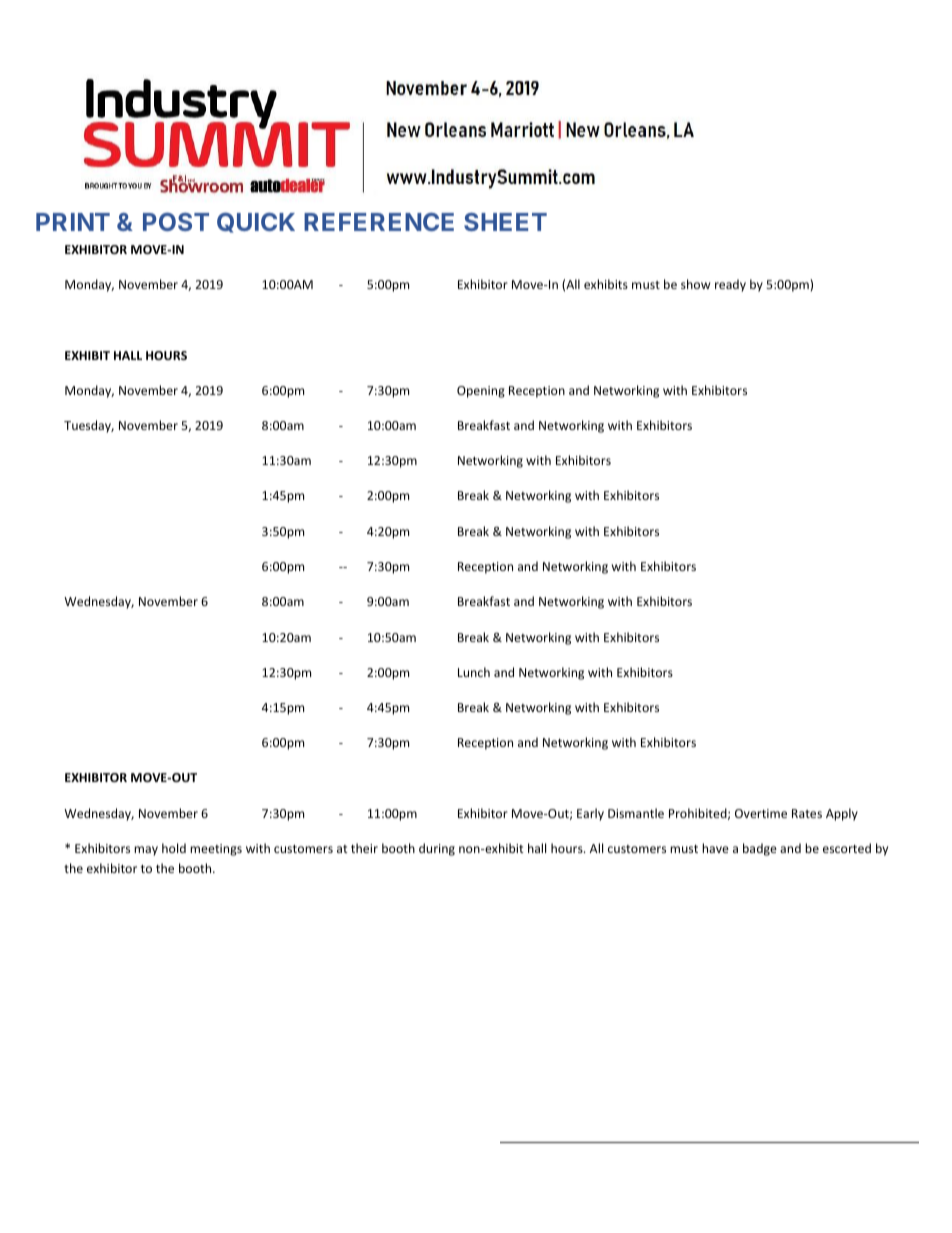  What do you see at coordinates (505, 222) in the screenshot?
I see `SHEET` at bounding box center [505, 222].
